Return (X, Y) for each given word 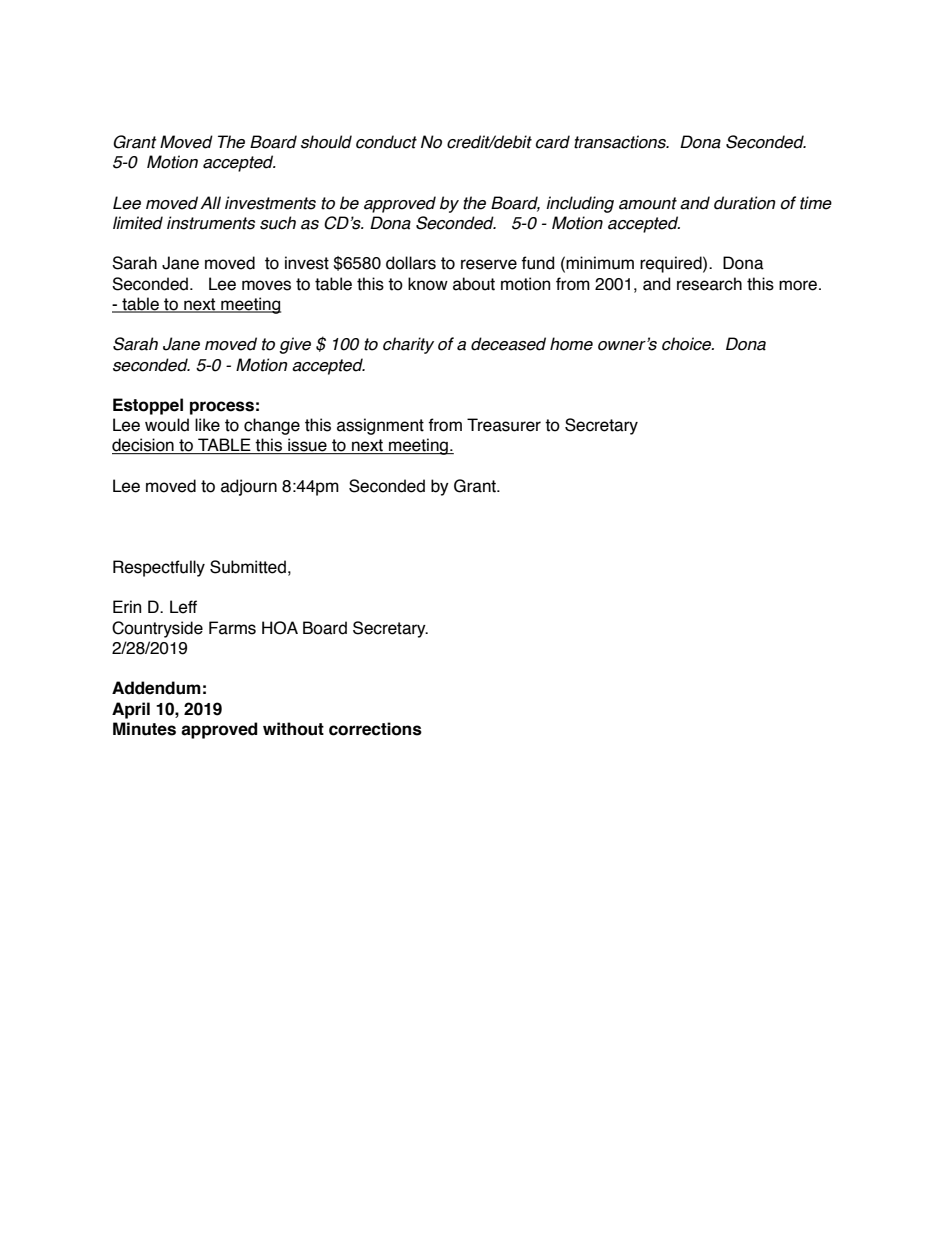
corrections (375, 729)
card (553, 142)
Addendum (156, 688)
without (293, 729)
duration (745, 203)
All (210, 202)
